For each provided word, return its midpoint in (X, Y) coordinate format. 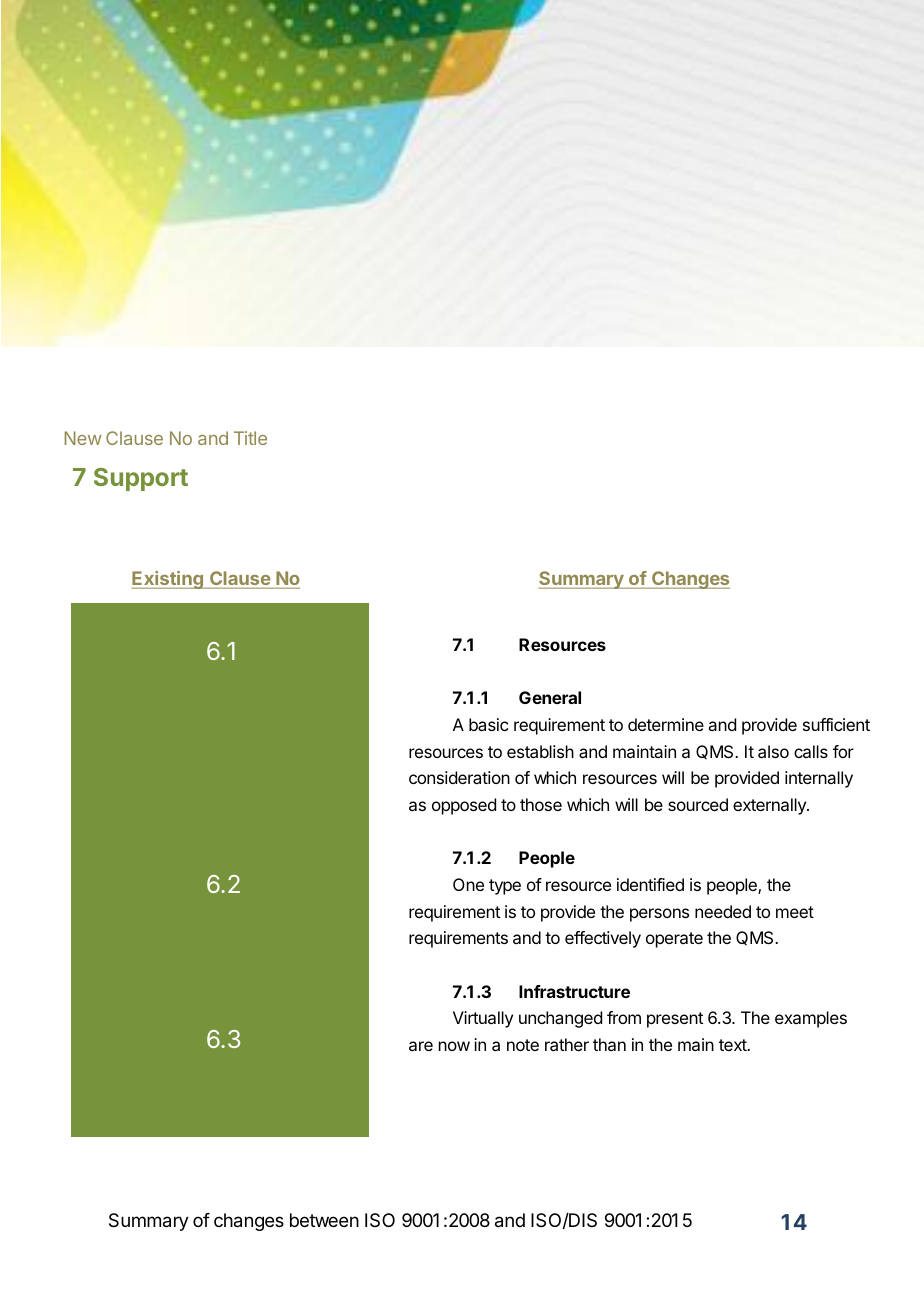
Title (250, 438)
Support (141, 479)
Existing (168, 580)
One (468, 884)
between (324, 1220)
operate (674, 940)
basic (488, 724)
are (421, 1046)
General (550, 697)
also (773, 751)
